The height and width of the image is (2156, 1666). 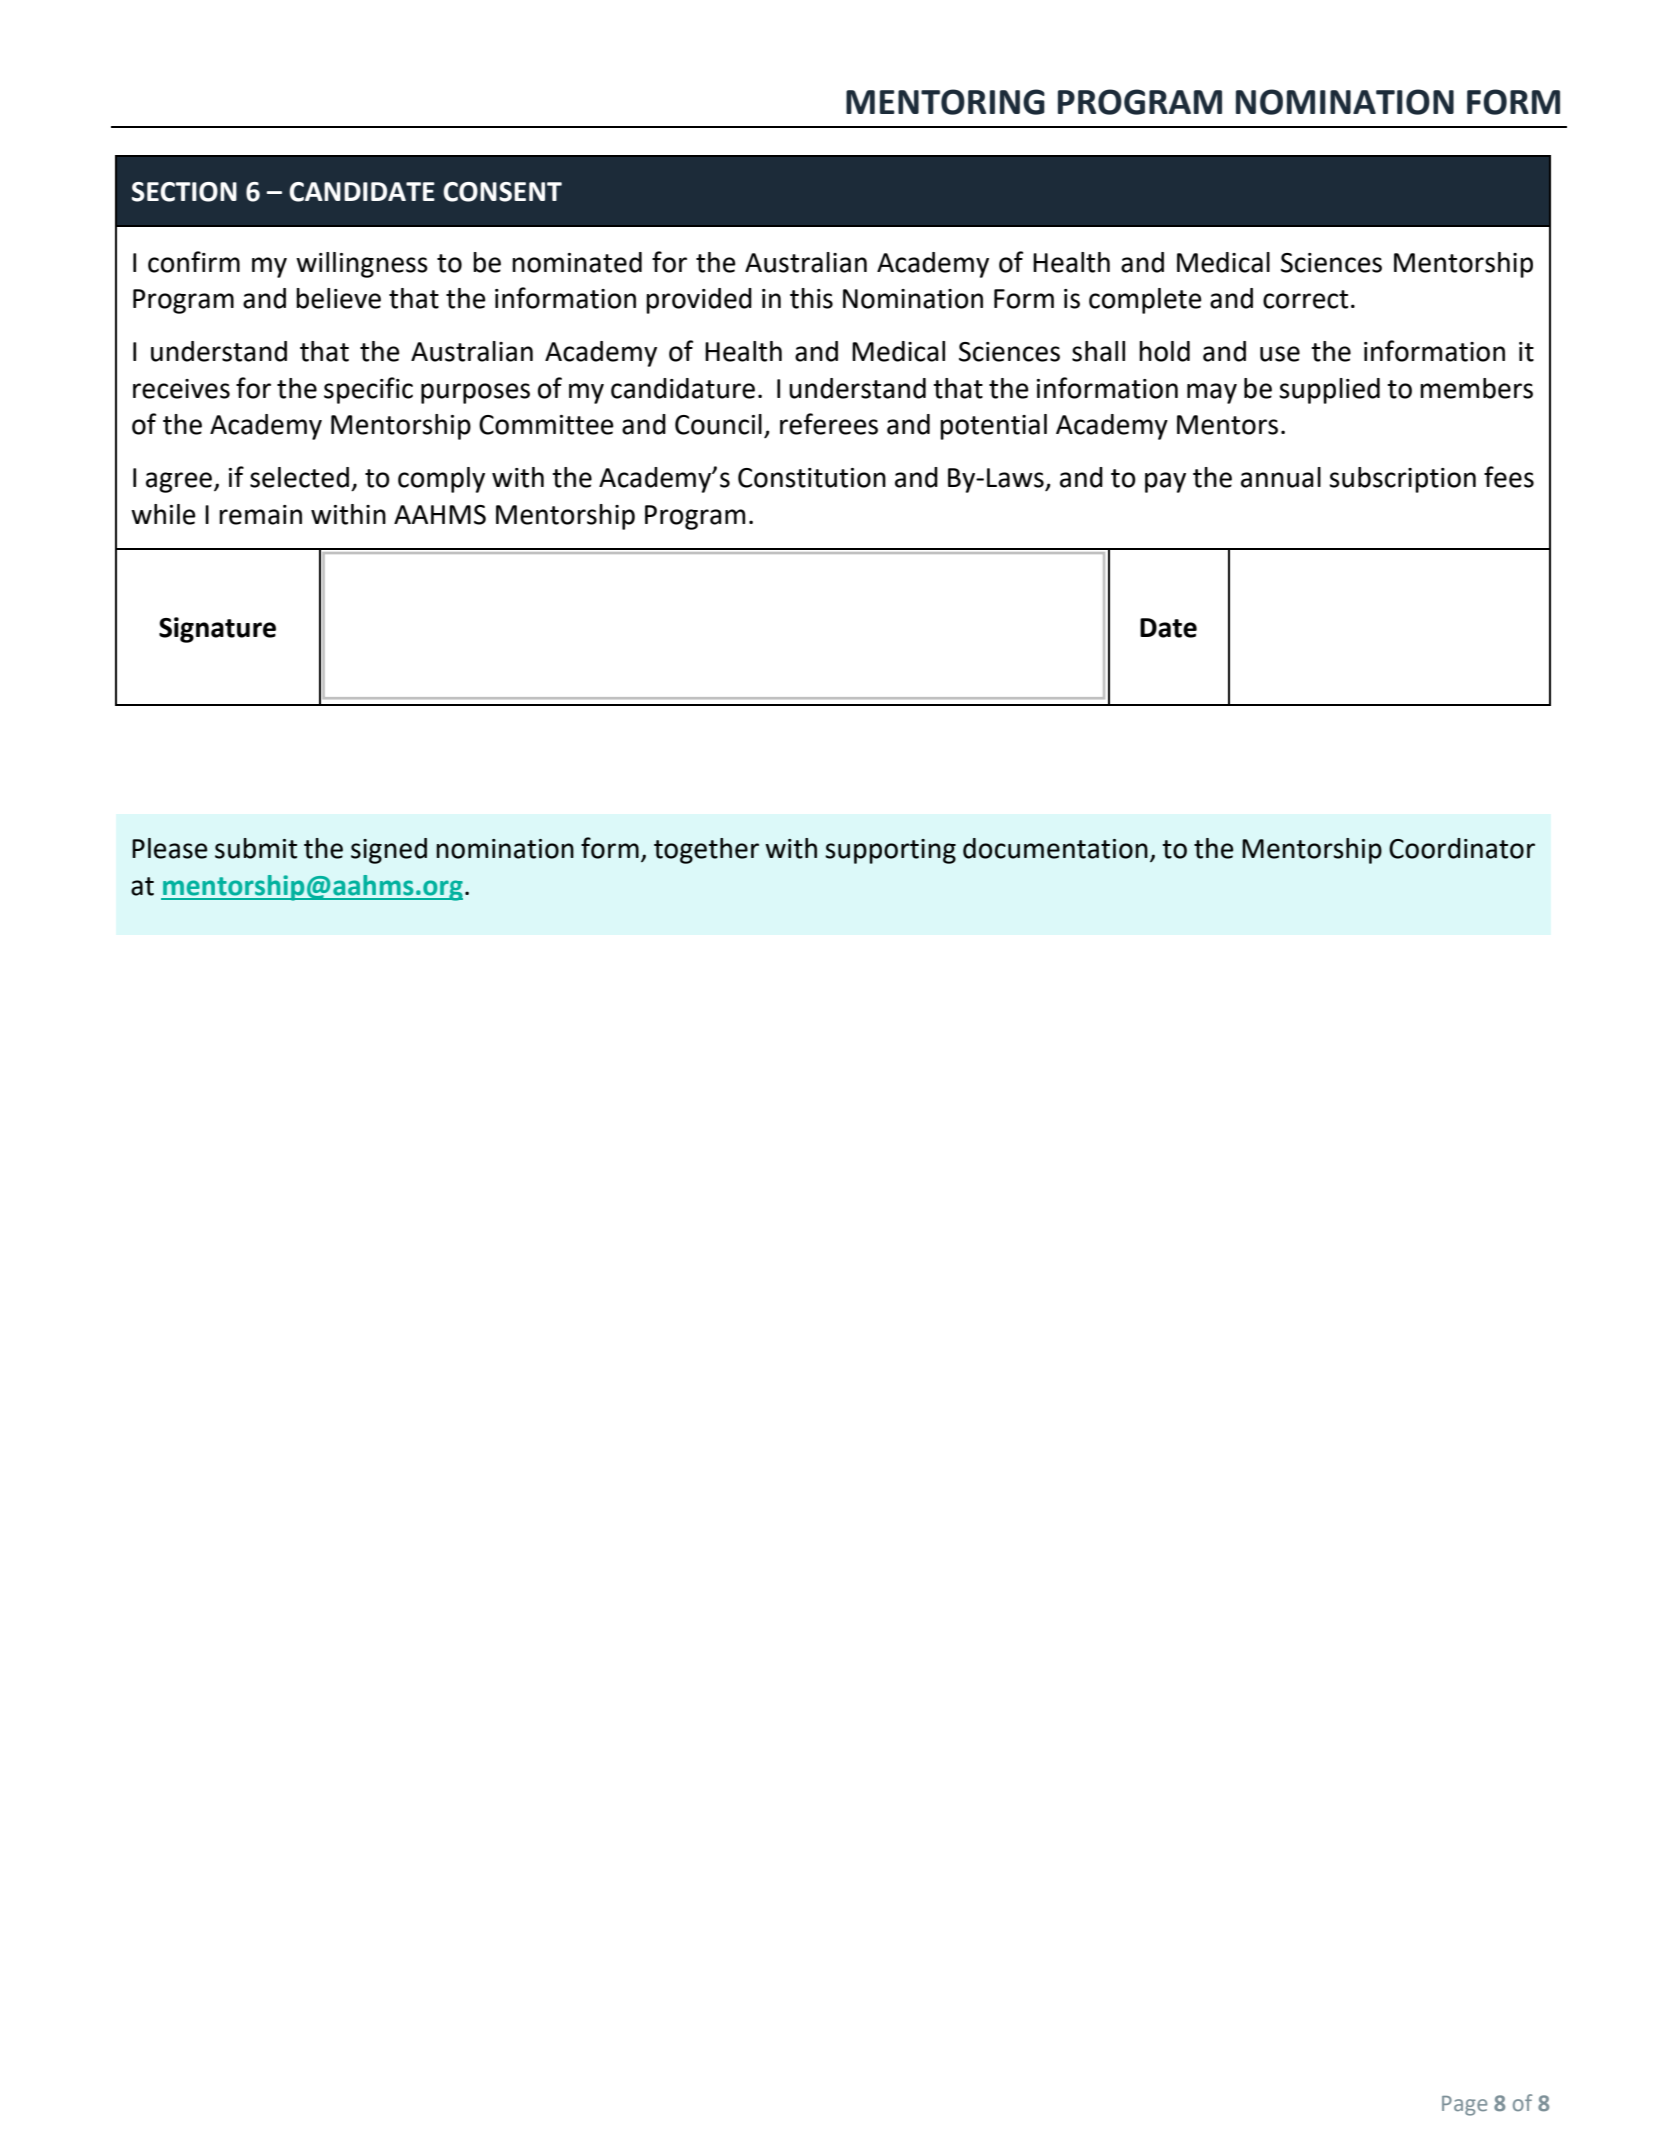 I want to click on together, so click(x=706, y=851).
